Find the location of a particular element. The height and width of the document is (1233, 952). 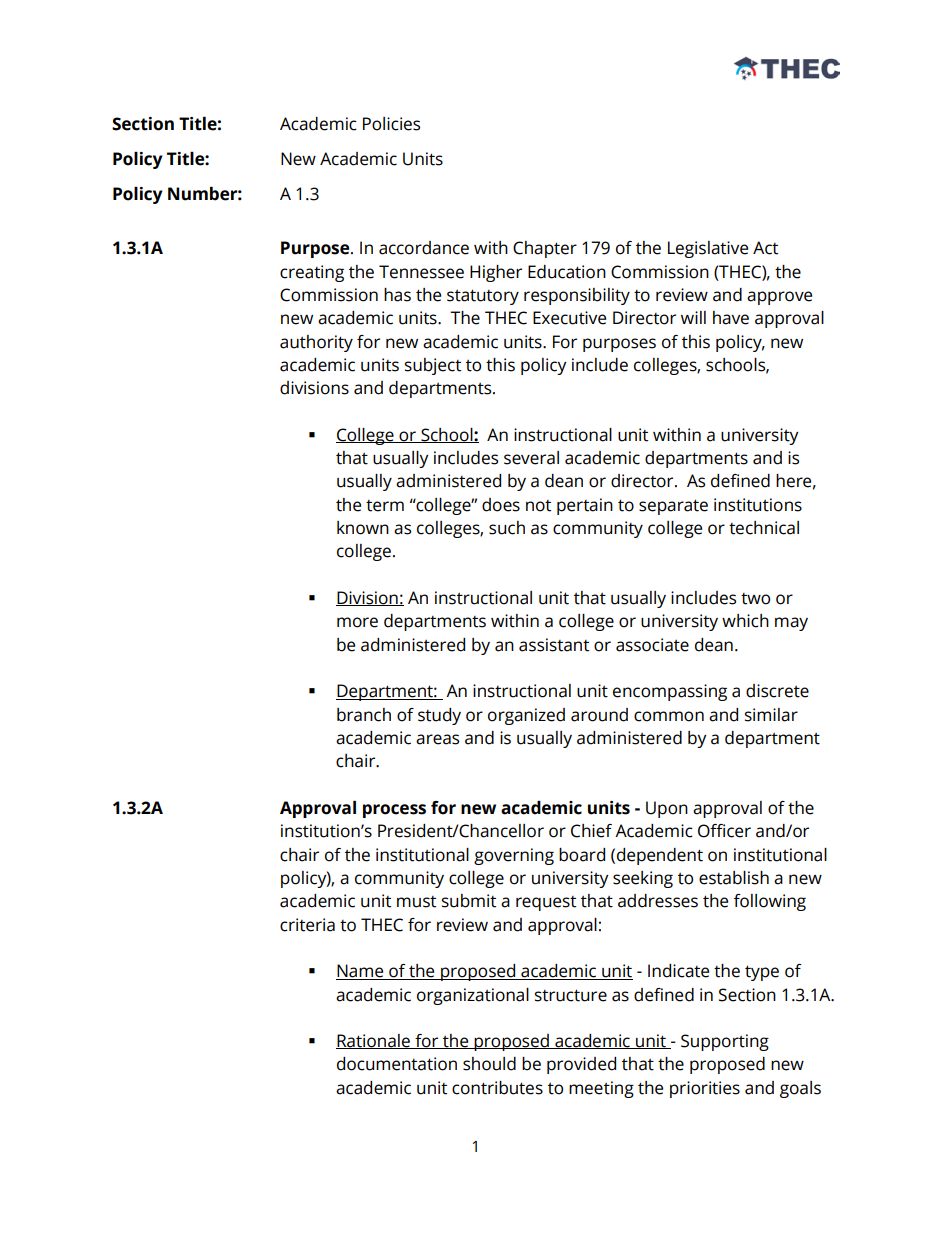

Rationale is located at coordinates (374, 1041).
